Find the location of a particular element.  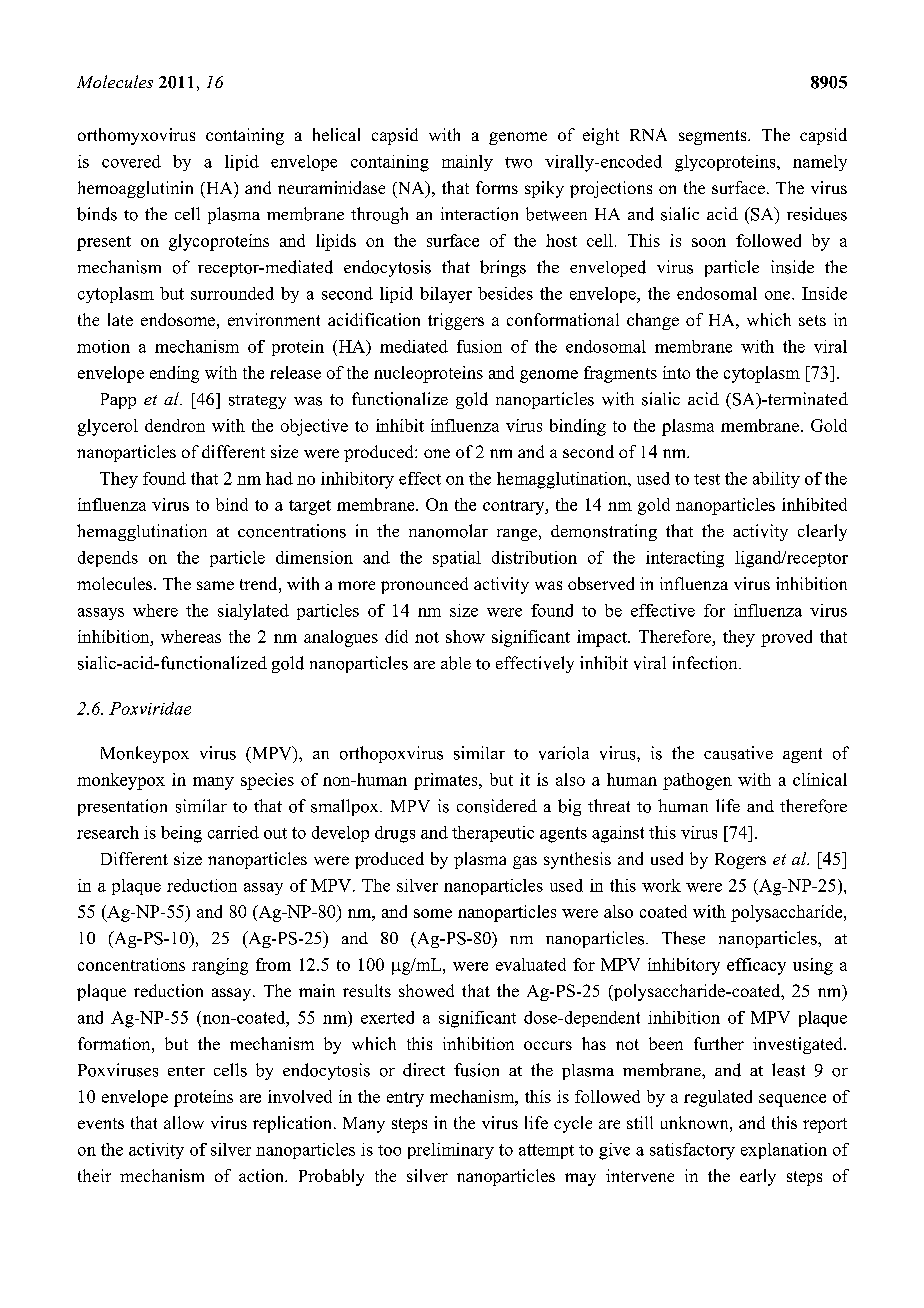

allow is located at coordinates (184, 1122).
